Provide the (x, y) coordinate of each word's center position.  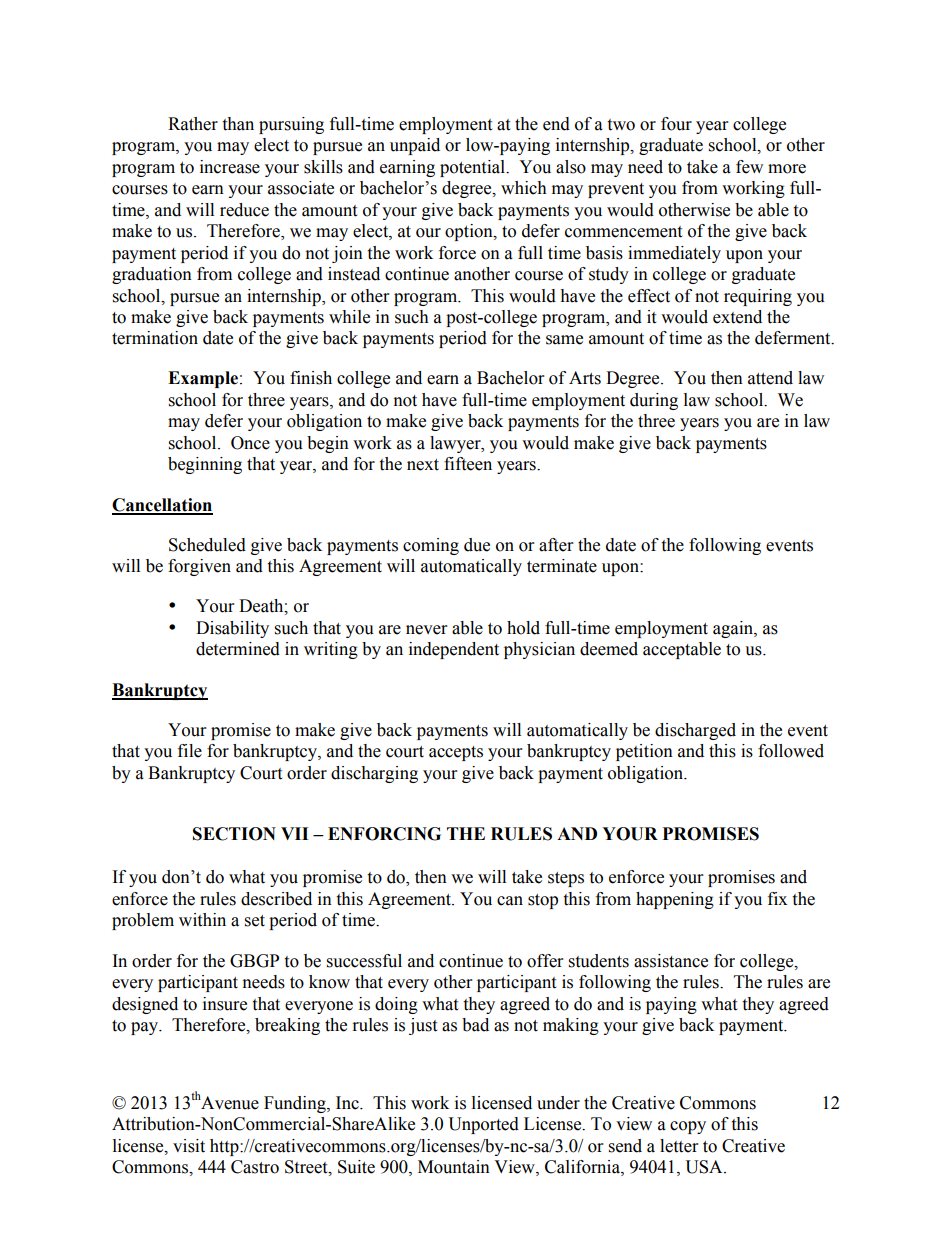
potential (474, 168)
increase (230, 167)
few (749, 167)
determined (238, 649)
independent (454, 650)
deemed (609, 649)
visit (189, 1146)
